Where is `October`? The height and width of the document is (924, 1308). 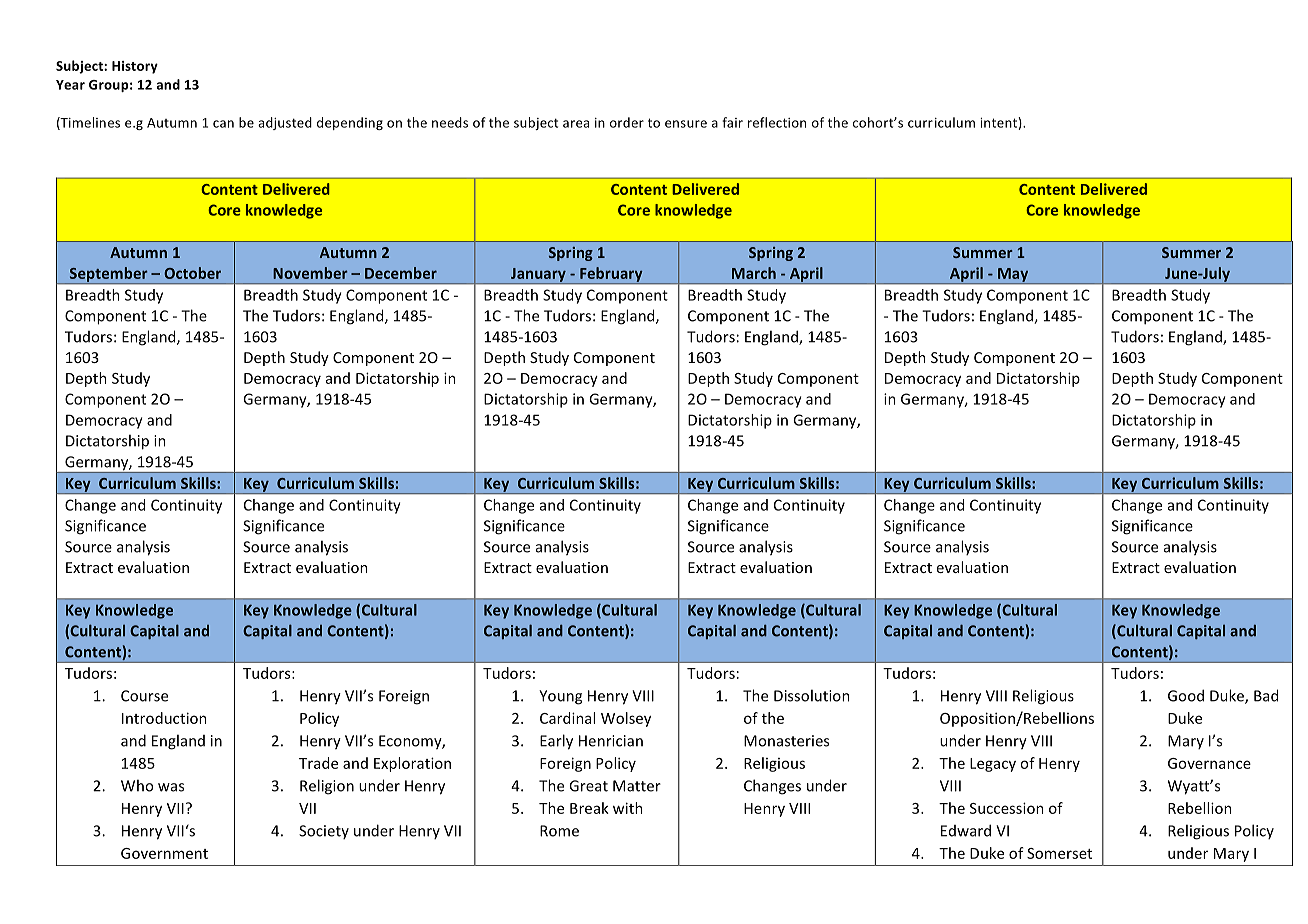 October is located at coordinates (192, 273).
